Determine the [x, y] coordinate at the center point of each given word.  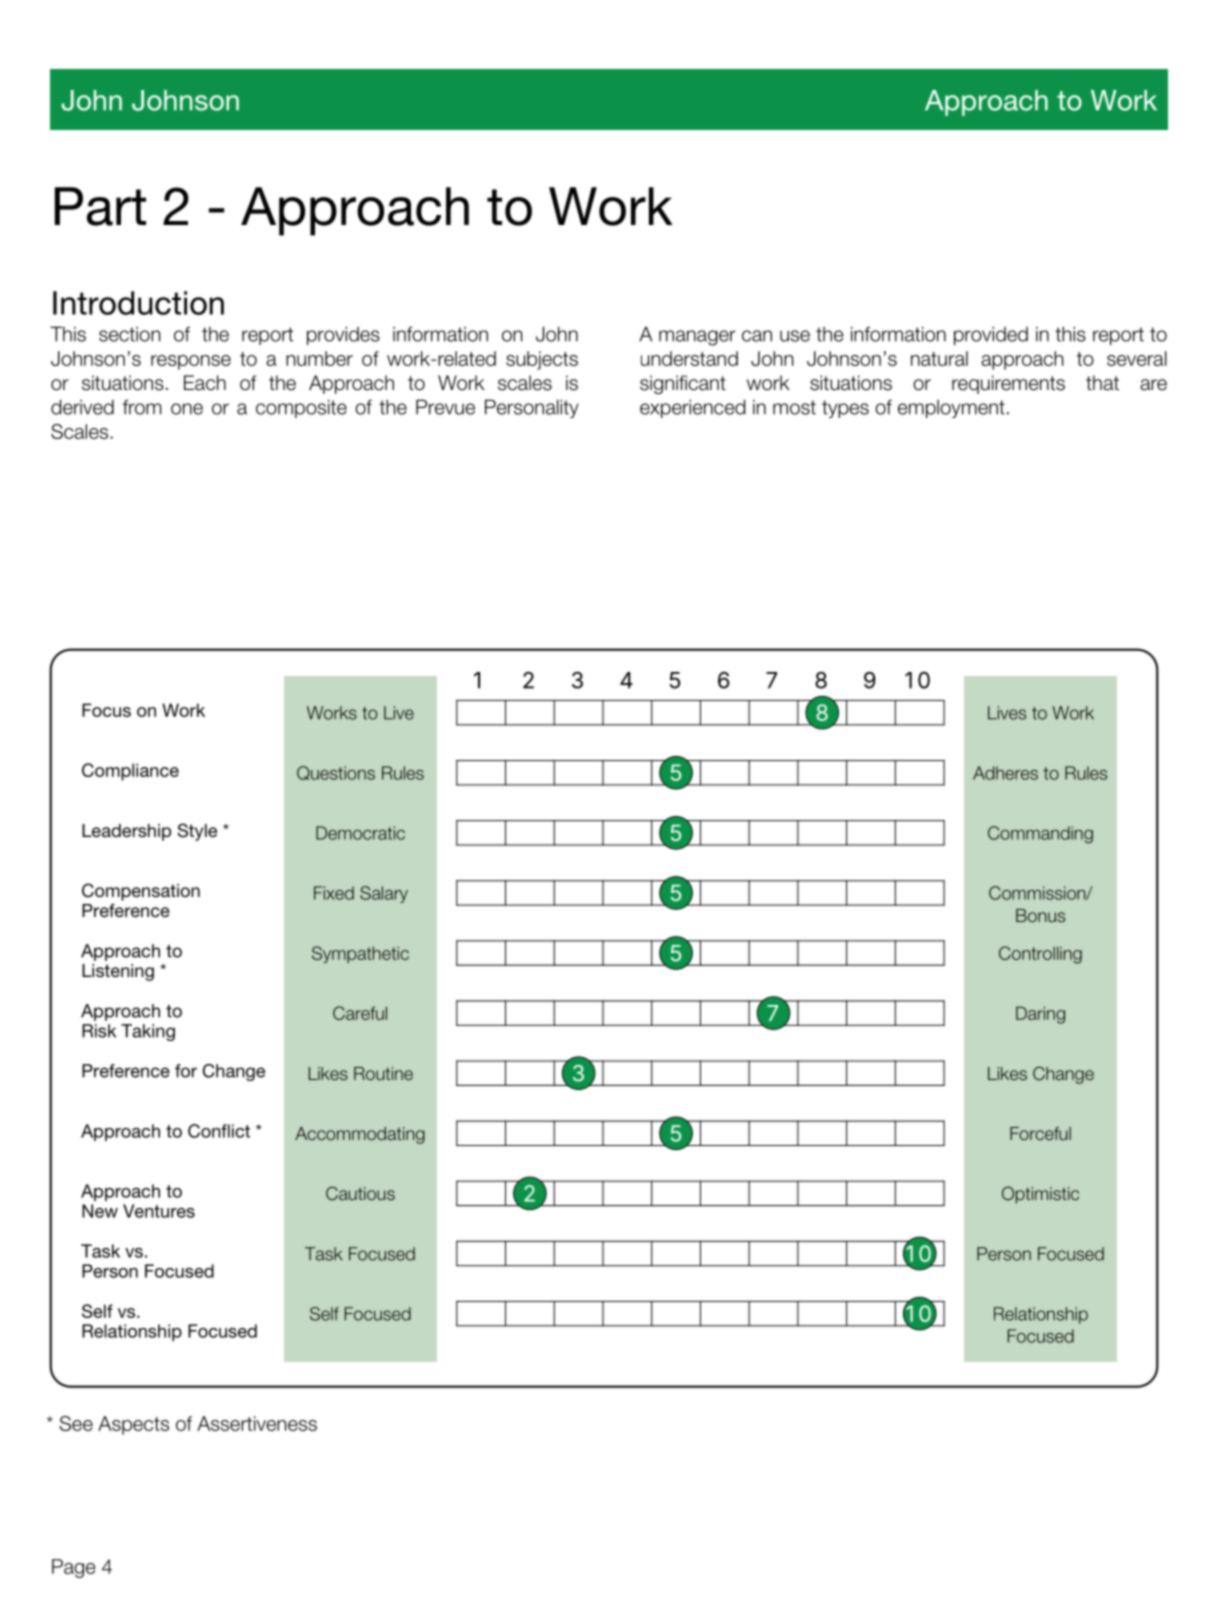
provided [991, 335]
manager [697, 338]
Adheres [1005, 773]
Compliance [130, 772]
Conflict [219, 1131]
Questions [336, 773]
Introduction [138, 303]
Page [74, 1568]
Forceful [1040, 1134]
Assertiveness [257, 1423]
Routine [383, 1073]
